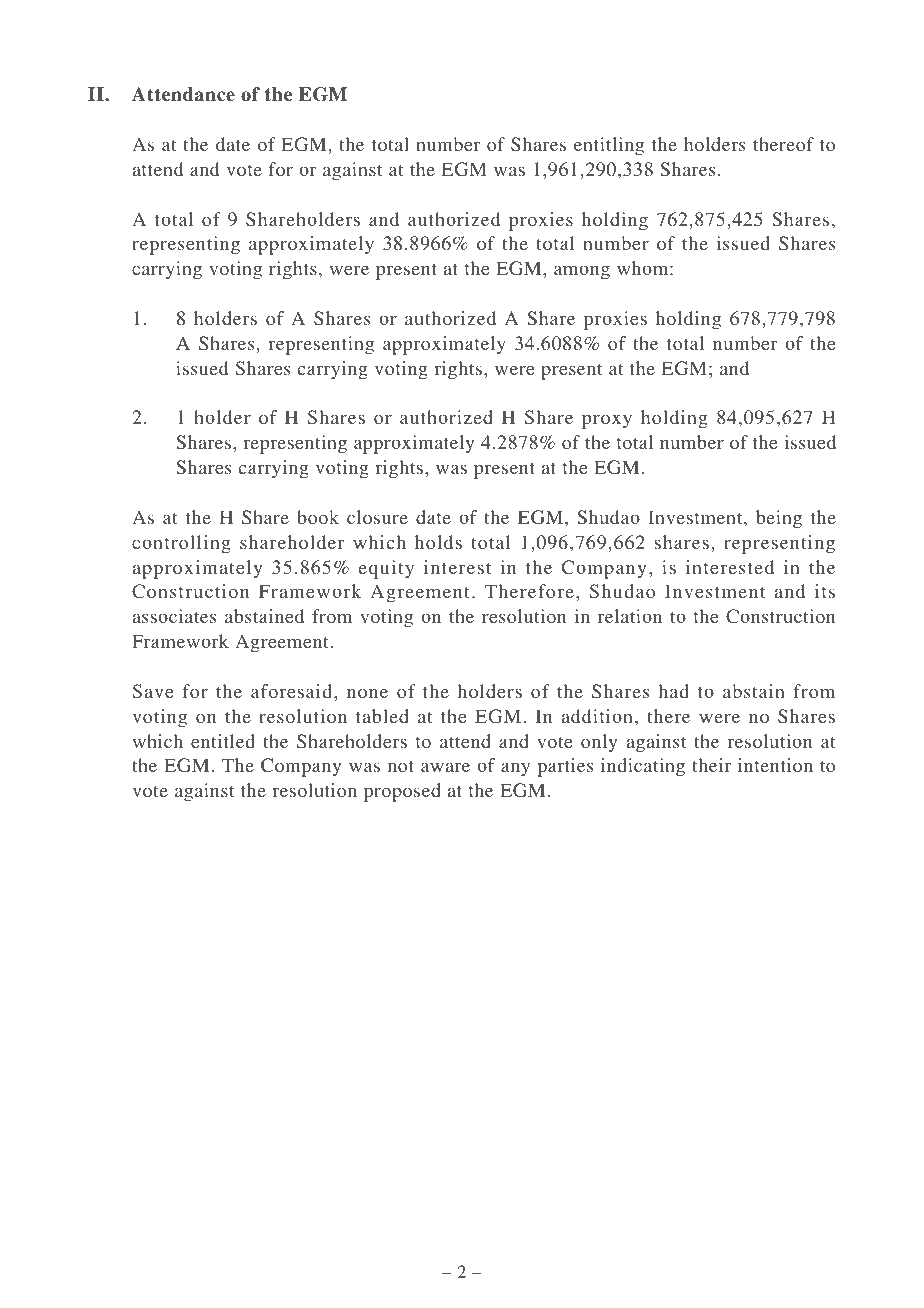 The image size is (924, 1308). What do you see at coordinates (438, 542) in the screenshot?
I see `holds` at bounding box center [438, 542].
